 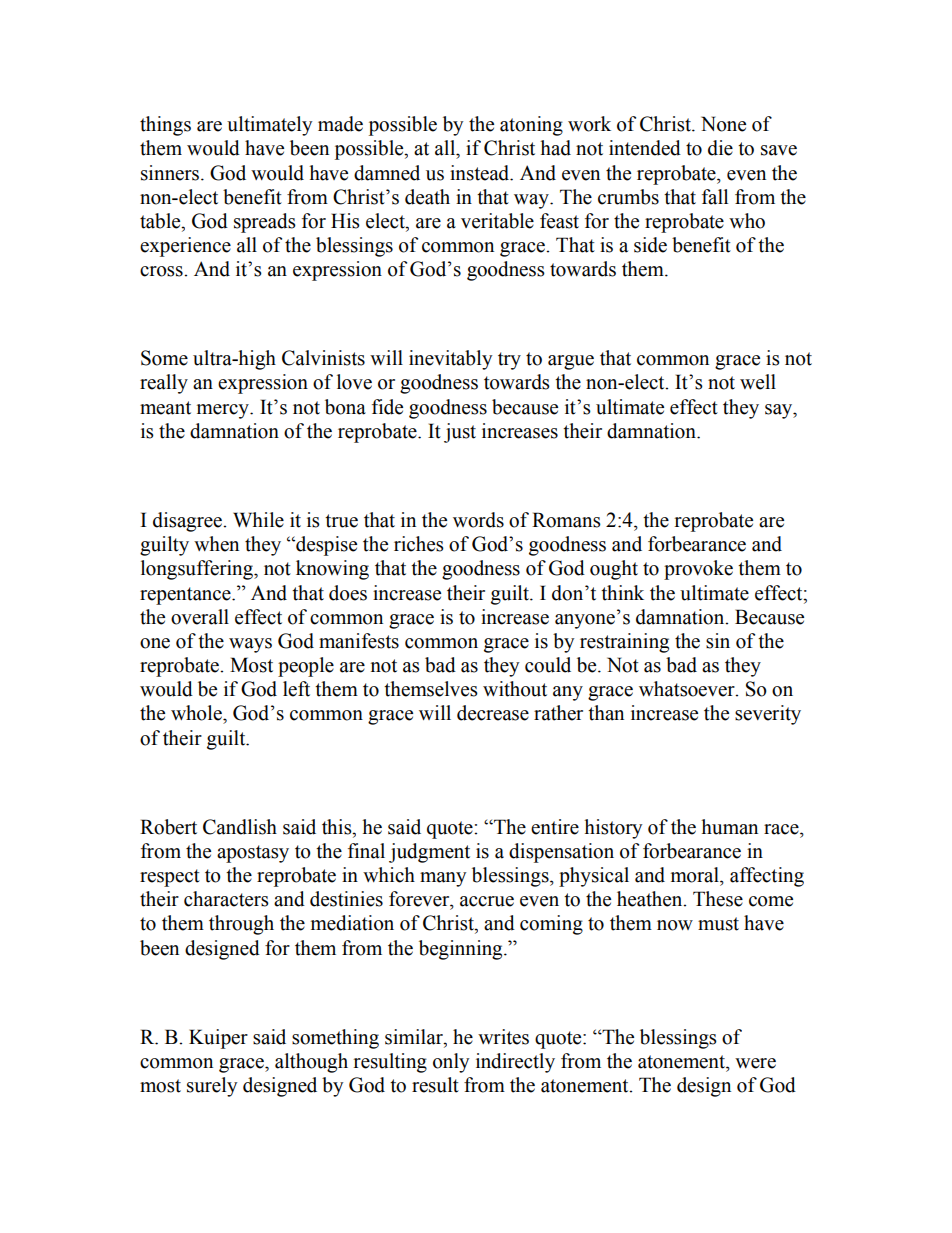 What do you see at coordinates (224, 411) in the image?
I see `mercy` at bounding box center [224, 411].
